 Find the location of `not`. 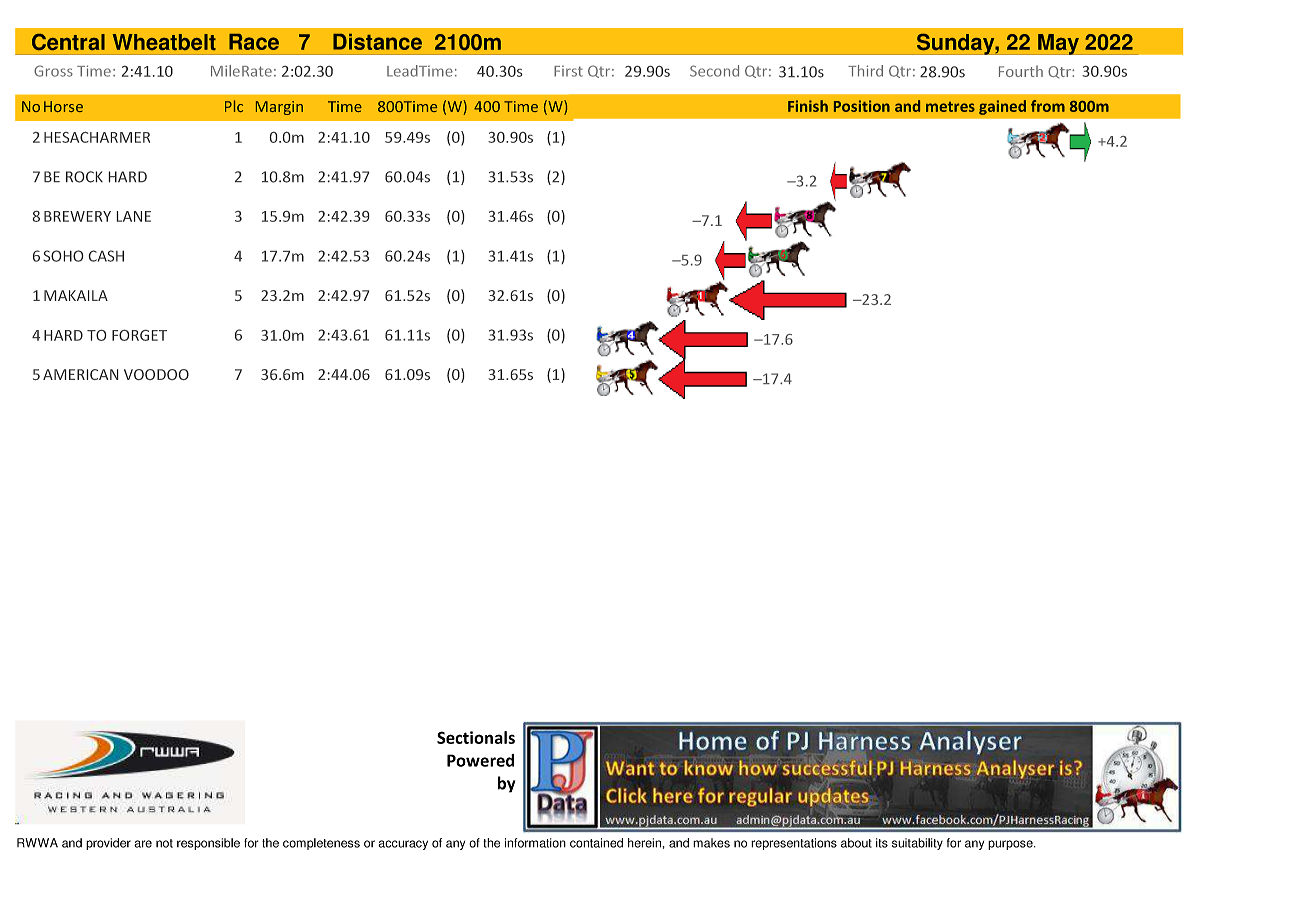

not is located at coordinates (164, 843).
